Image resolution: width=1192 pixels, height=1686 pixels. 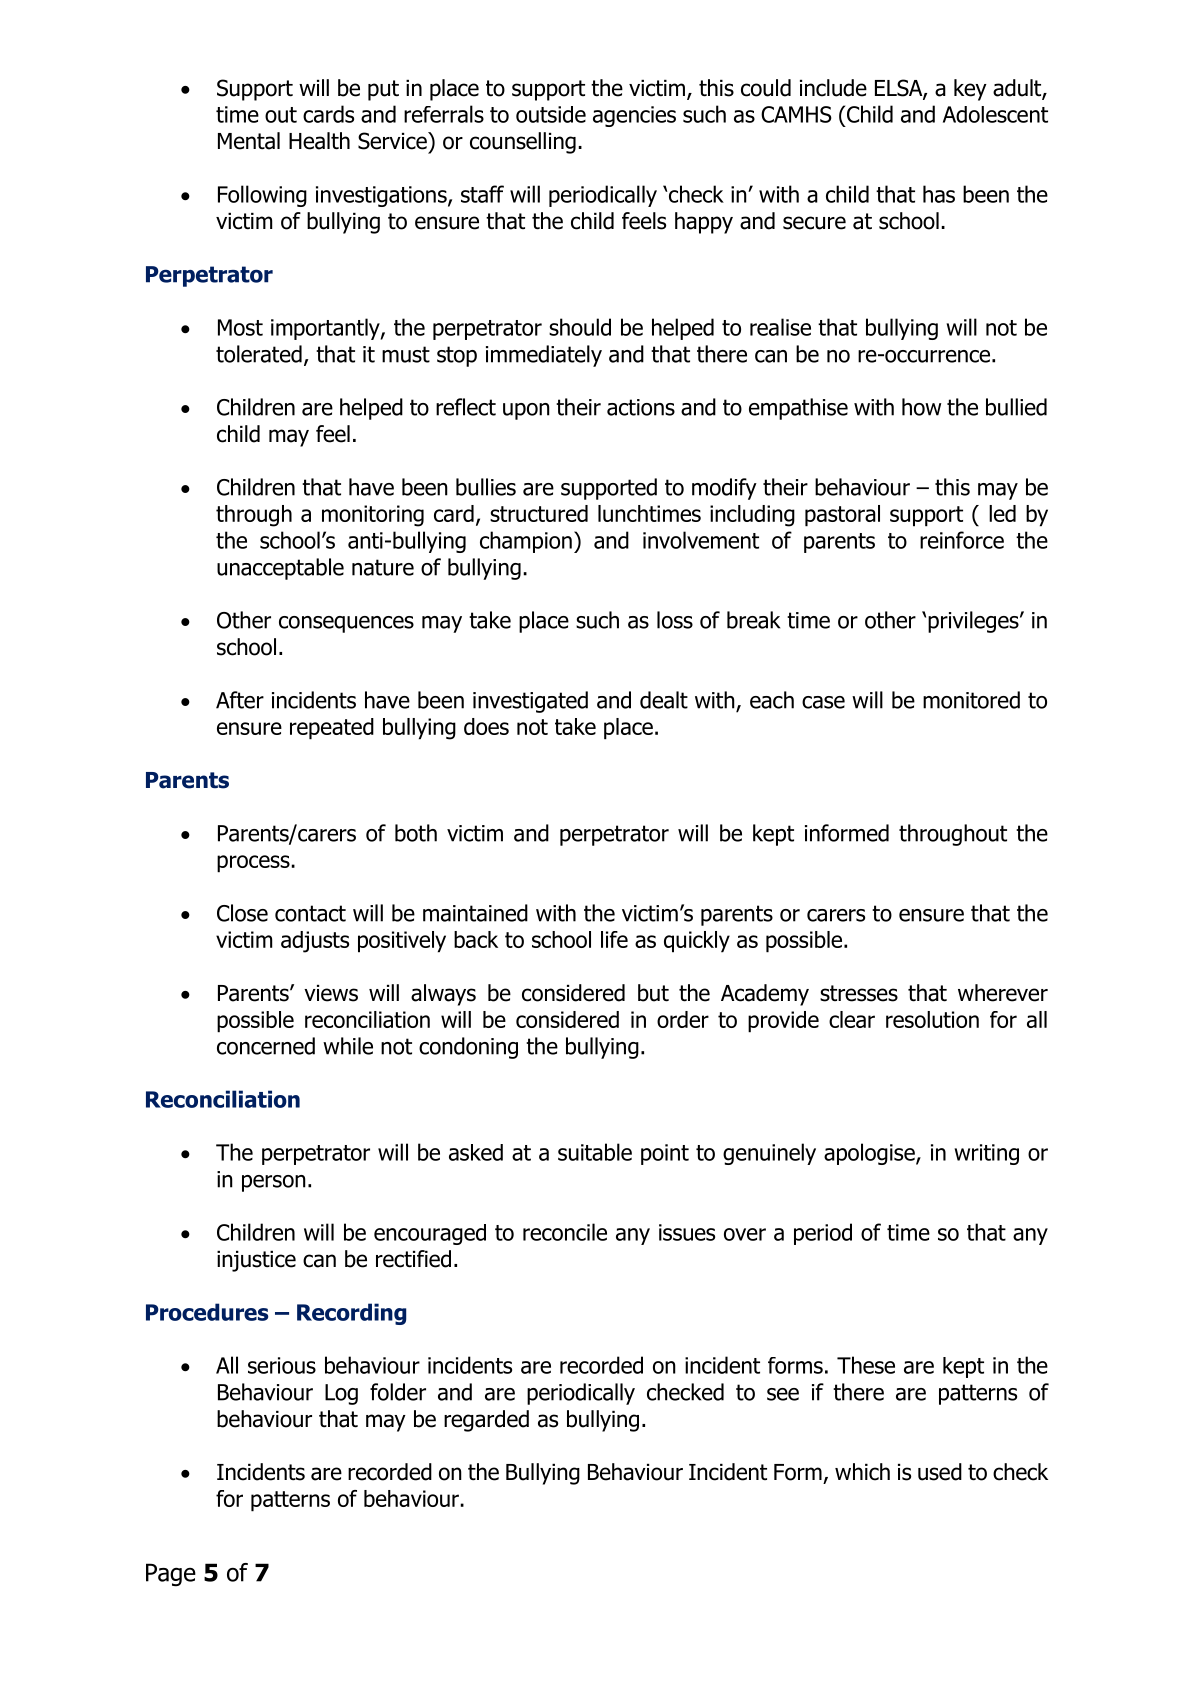 What do you see at coordinates (614, 939) in the screenshot?
I see `life` at bounding box center [614, 939].
